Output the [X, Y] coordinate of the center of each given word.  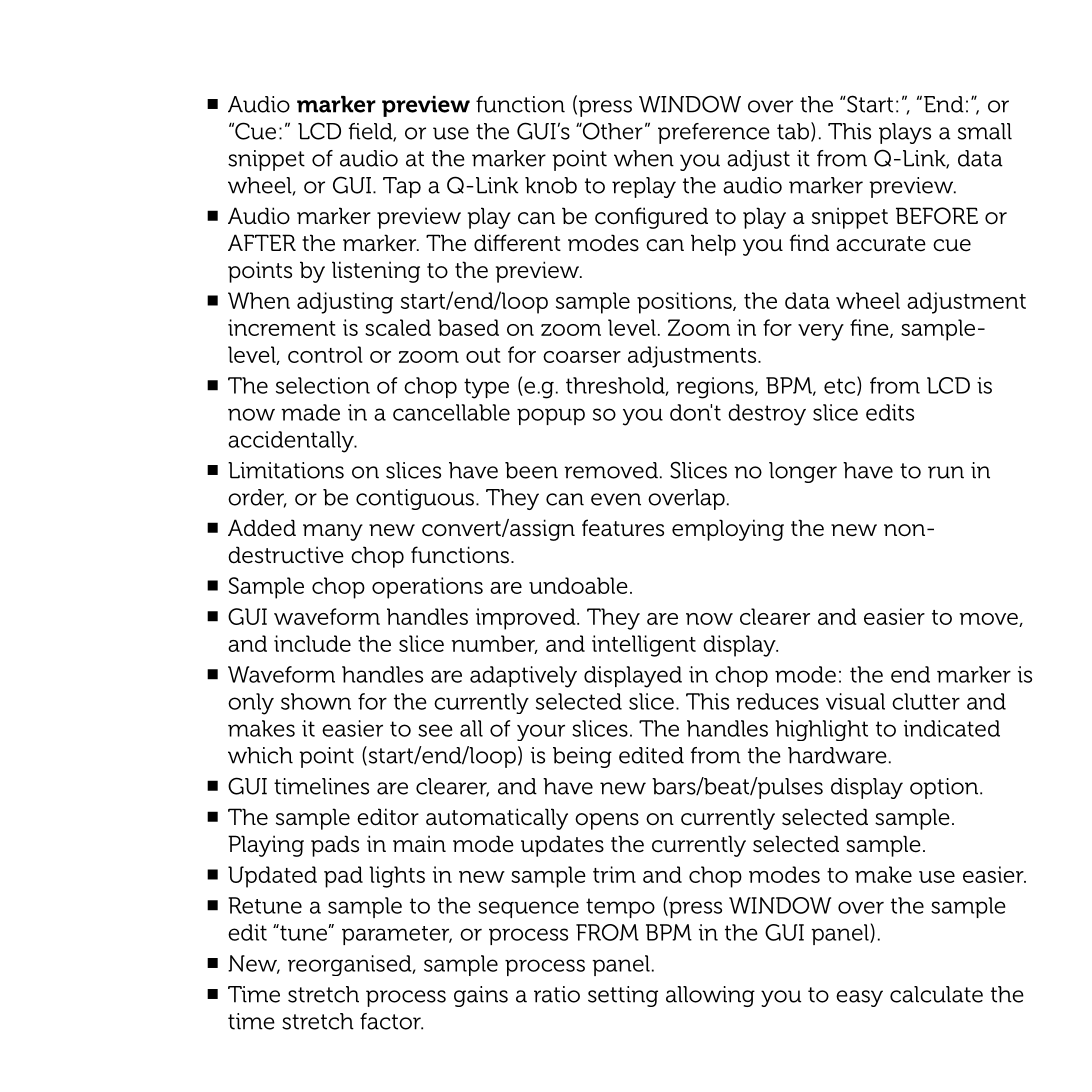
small [985, 131]
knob [551, 185]
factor [391, 1021]
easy [859, 998]
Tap [402, 187]
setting [623, 996]
